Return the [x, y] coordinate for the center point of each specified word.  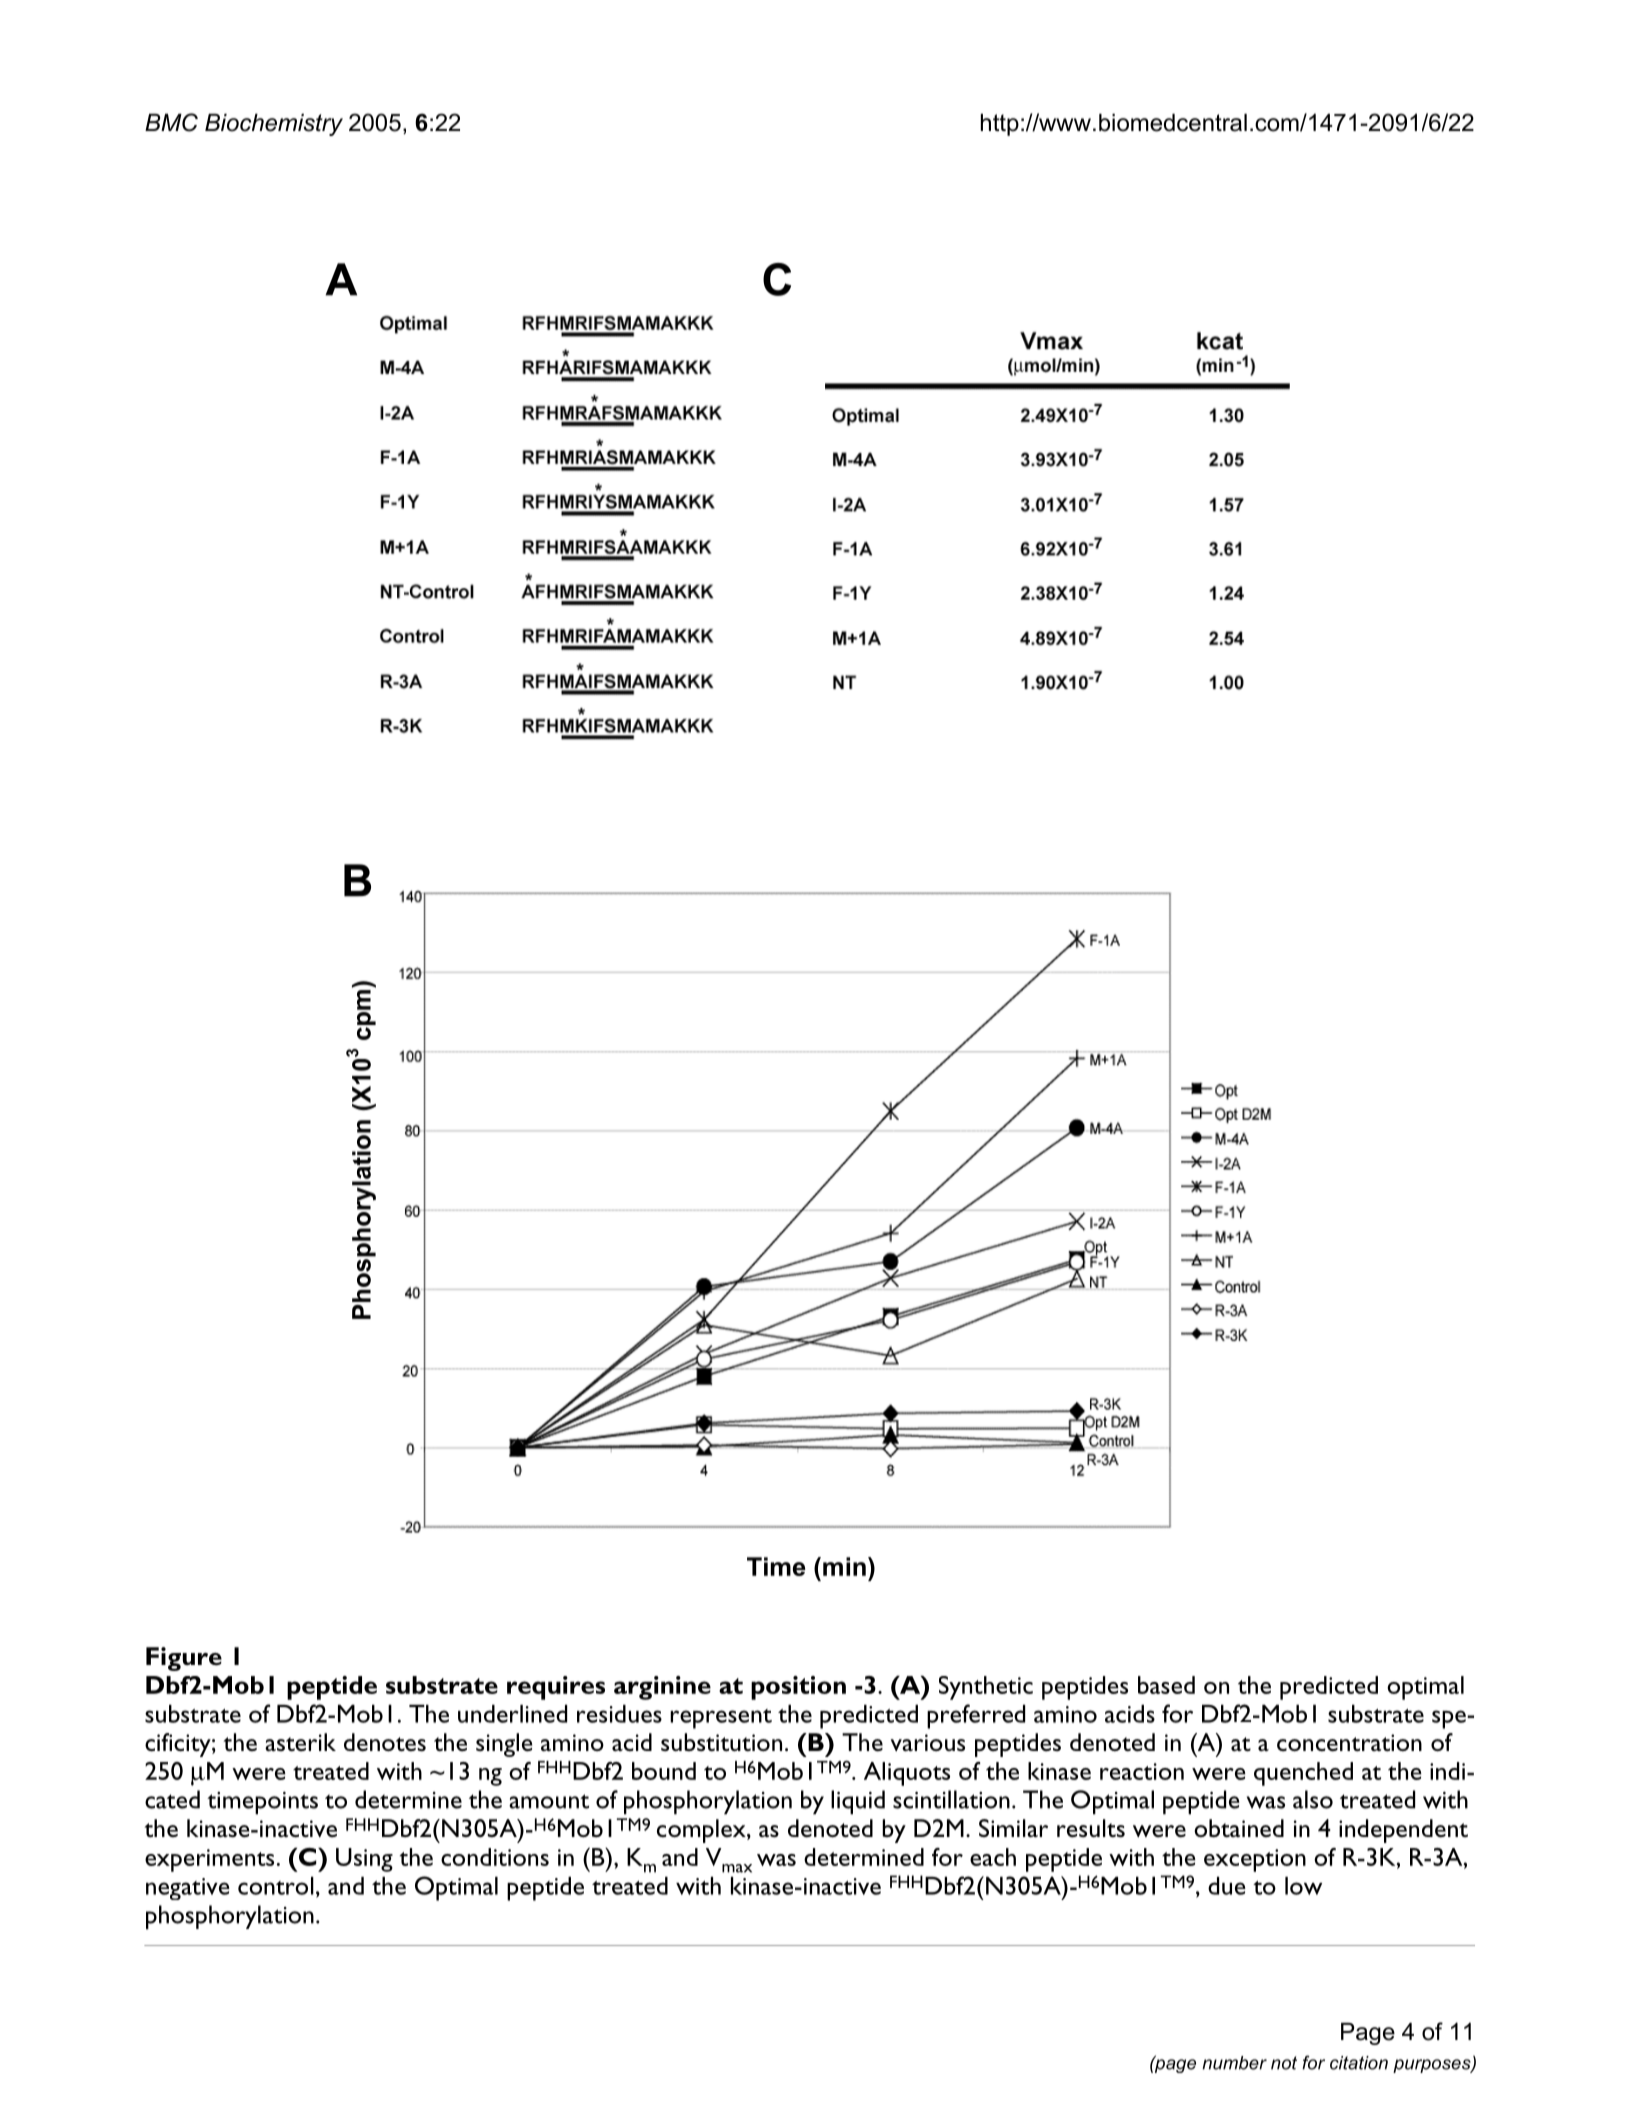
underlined [512, 1714]
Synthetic [986, 1688]
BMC [171, 122]
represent [721, 1719]
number [1234, 2063]
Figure [184, 1659]
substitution [721, 1742]
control [276, 1886]
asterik [300, 1742]
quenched [1303, 1774]
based [1166, 1685]
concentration [1349, 1743]
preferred [976, 1716]
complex [702, 1831]
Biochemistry [274, 125]
